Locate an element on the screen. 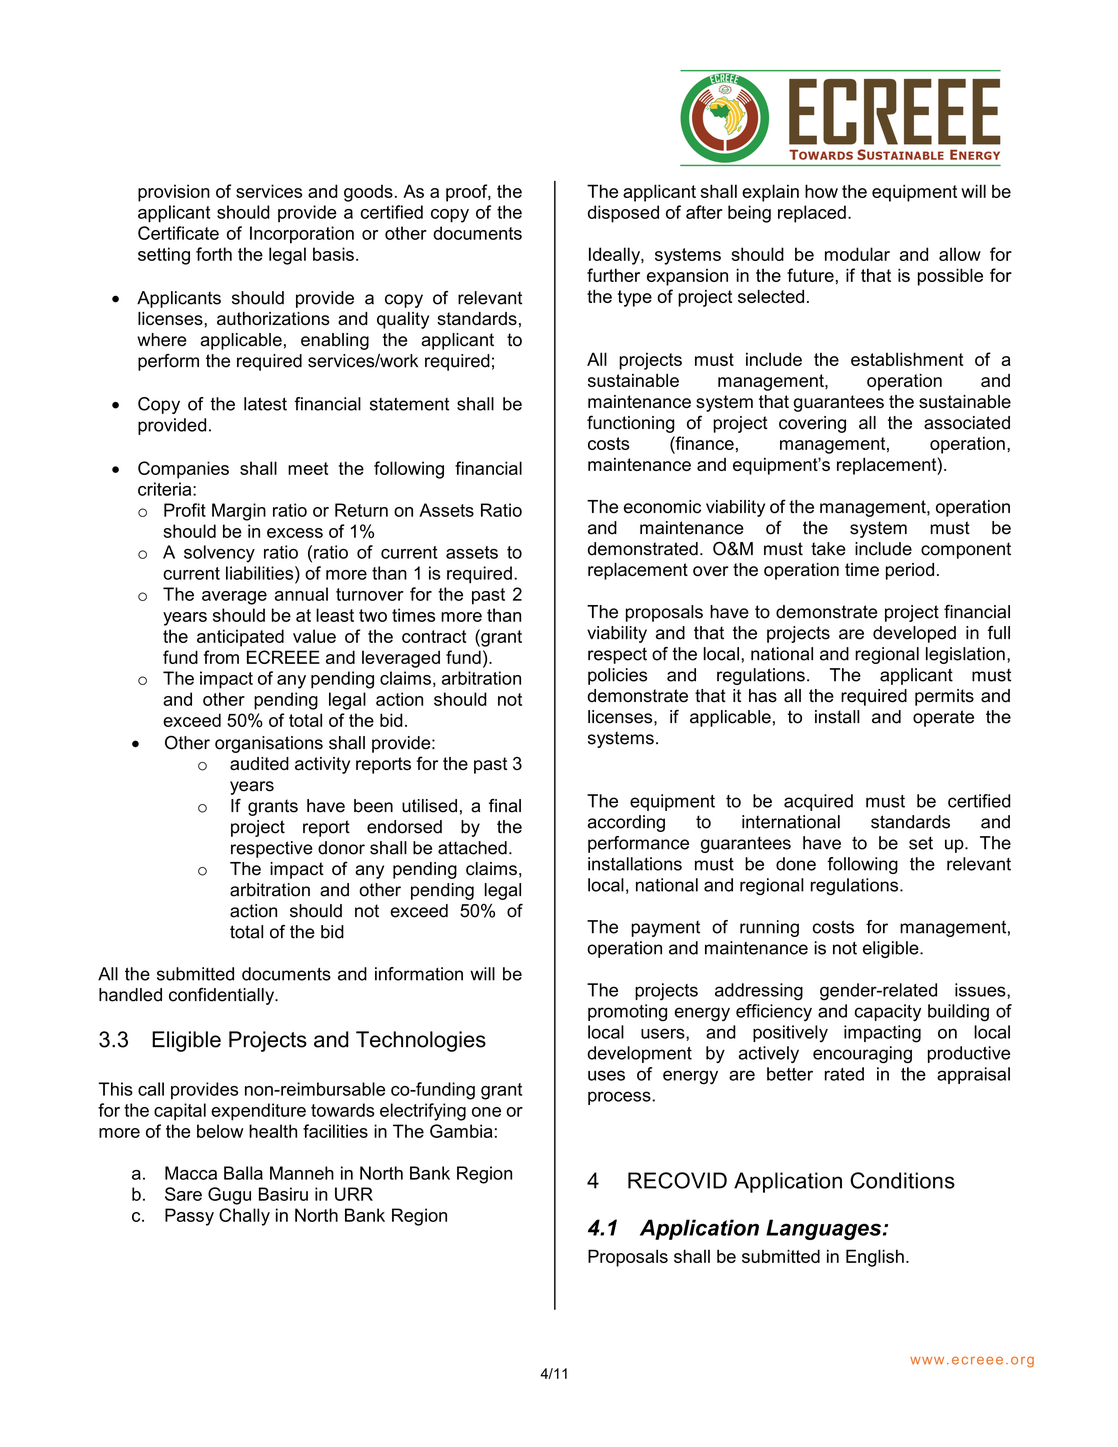  Certificate is located at coordinates (178, 233).
